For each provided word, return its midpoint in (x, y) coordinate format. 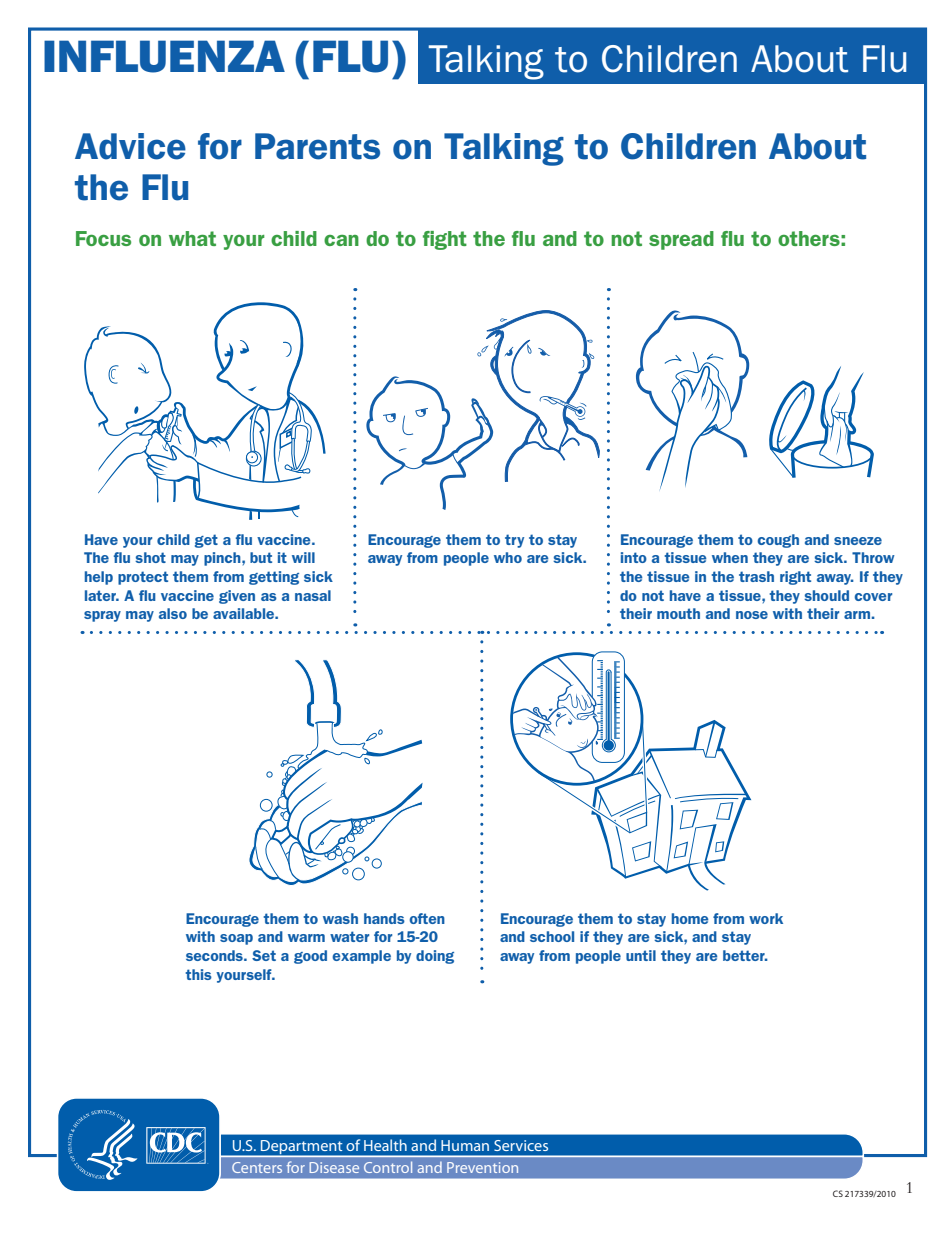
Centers (257, 1167)
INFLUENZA (164, 56)
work (766, 918)
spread (681, 240)
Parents (317, 146)
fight (445, 240)
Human (465, 1145)
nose (752, 615)
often (427, 918)
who (508, 557)
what (192, 238)
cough (778, 541)
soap (236, 939)
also (173, 613)
